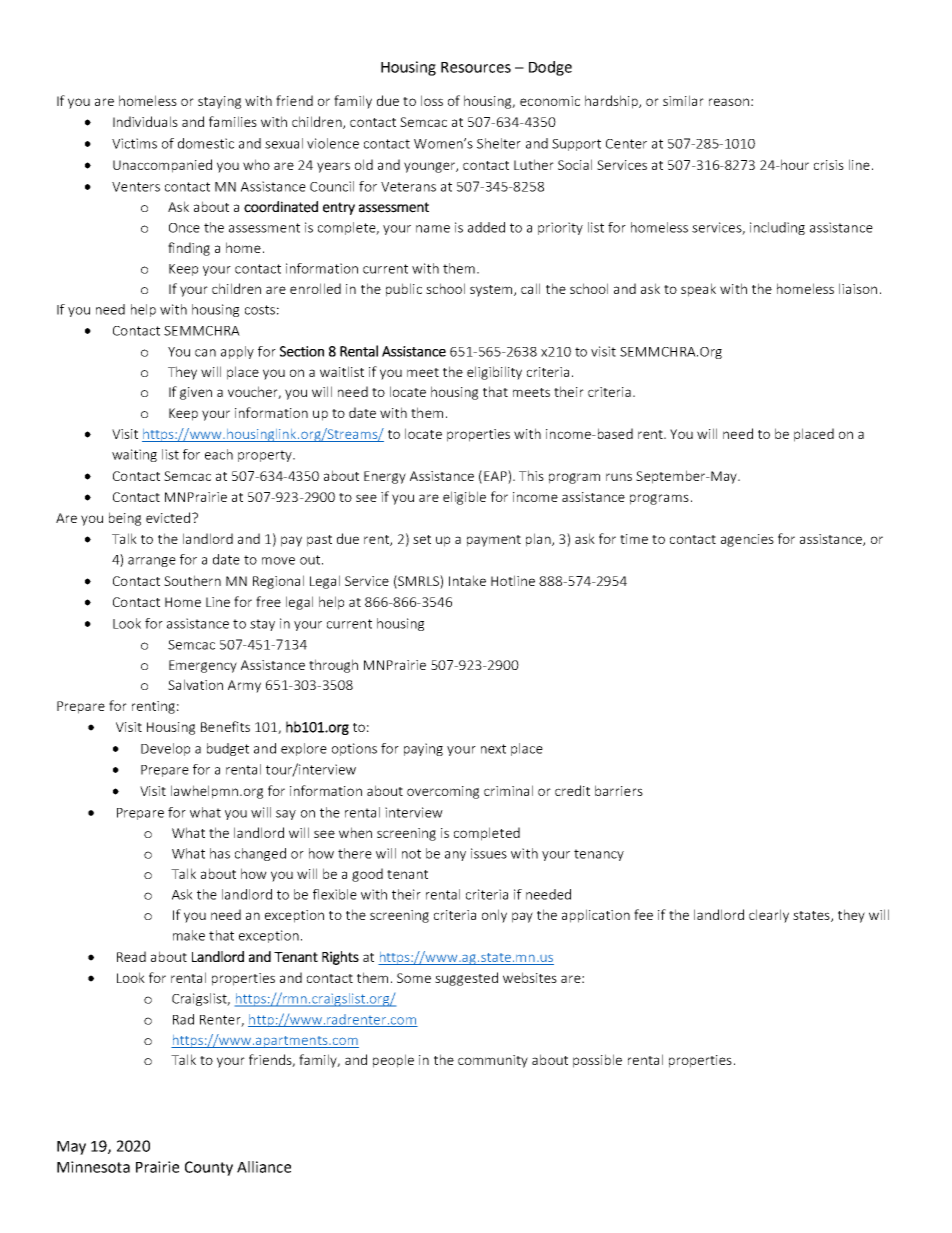 Image resolution: width=952 pixels, height=1233 pixels. What do you see at coordinates (729, 102) in the screenshot?
I see `reason` at bounding box center [729, 102].
